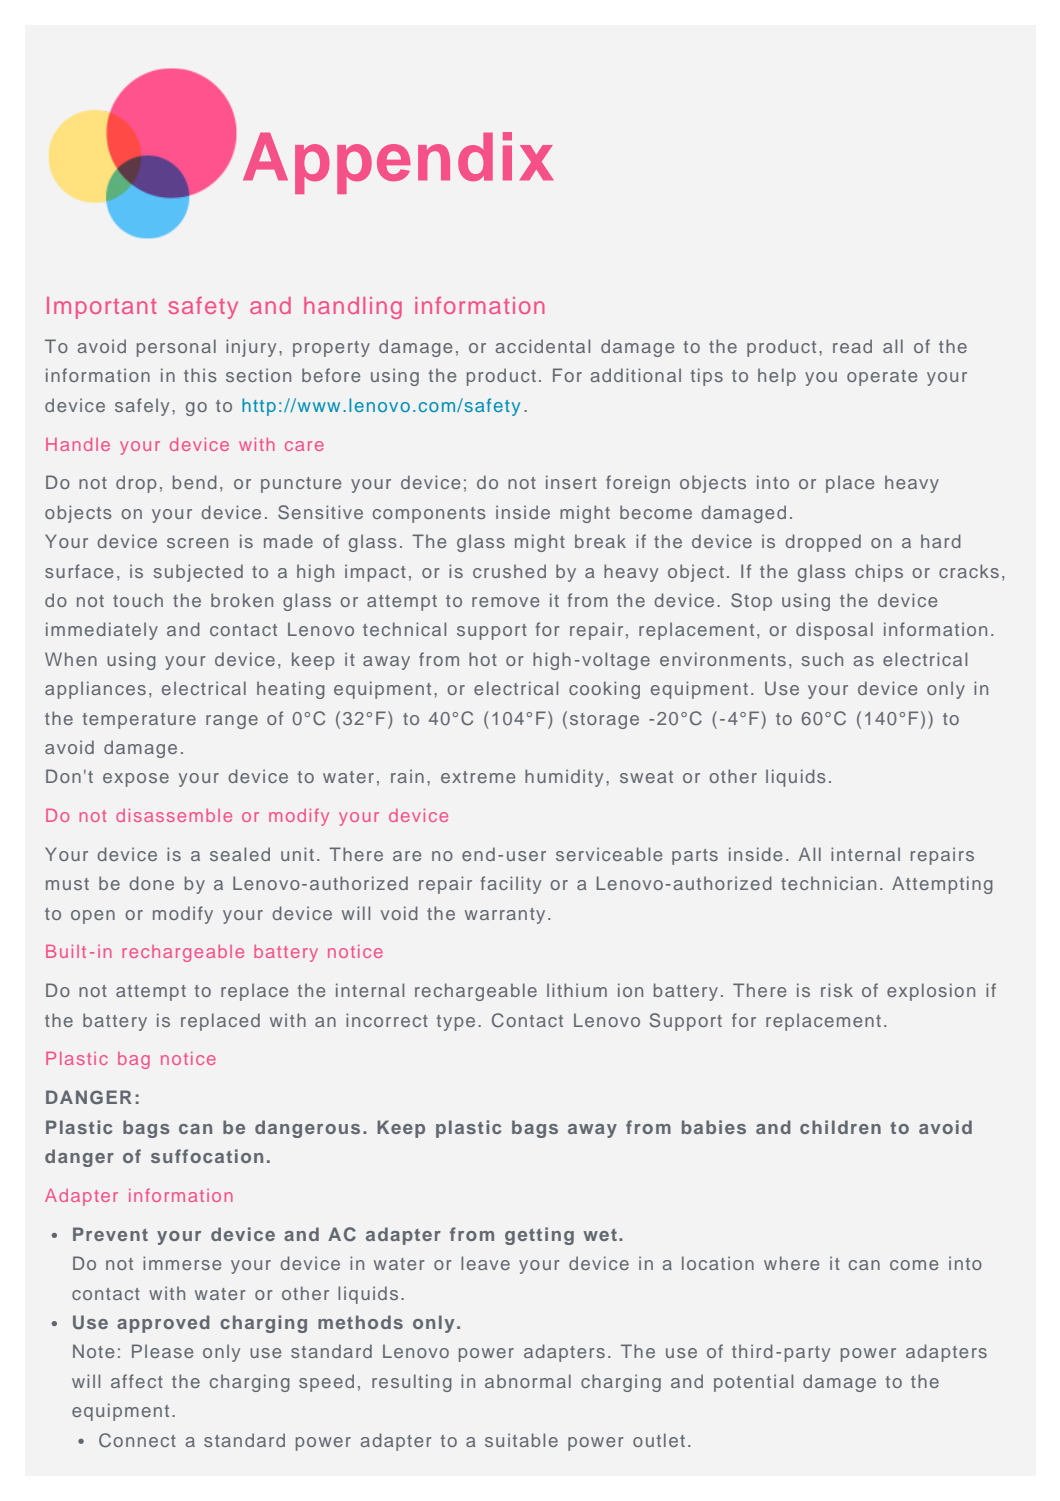 This document has width=1060, height=1501. I want to click on read, so click(852, 346).
